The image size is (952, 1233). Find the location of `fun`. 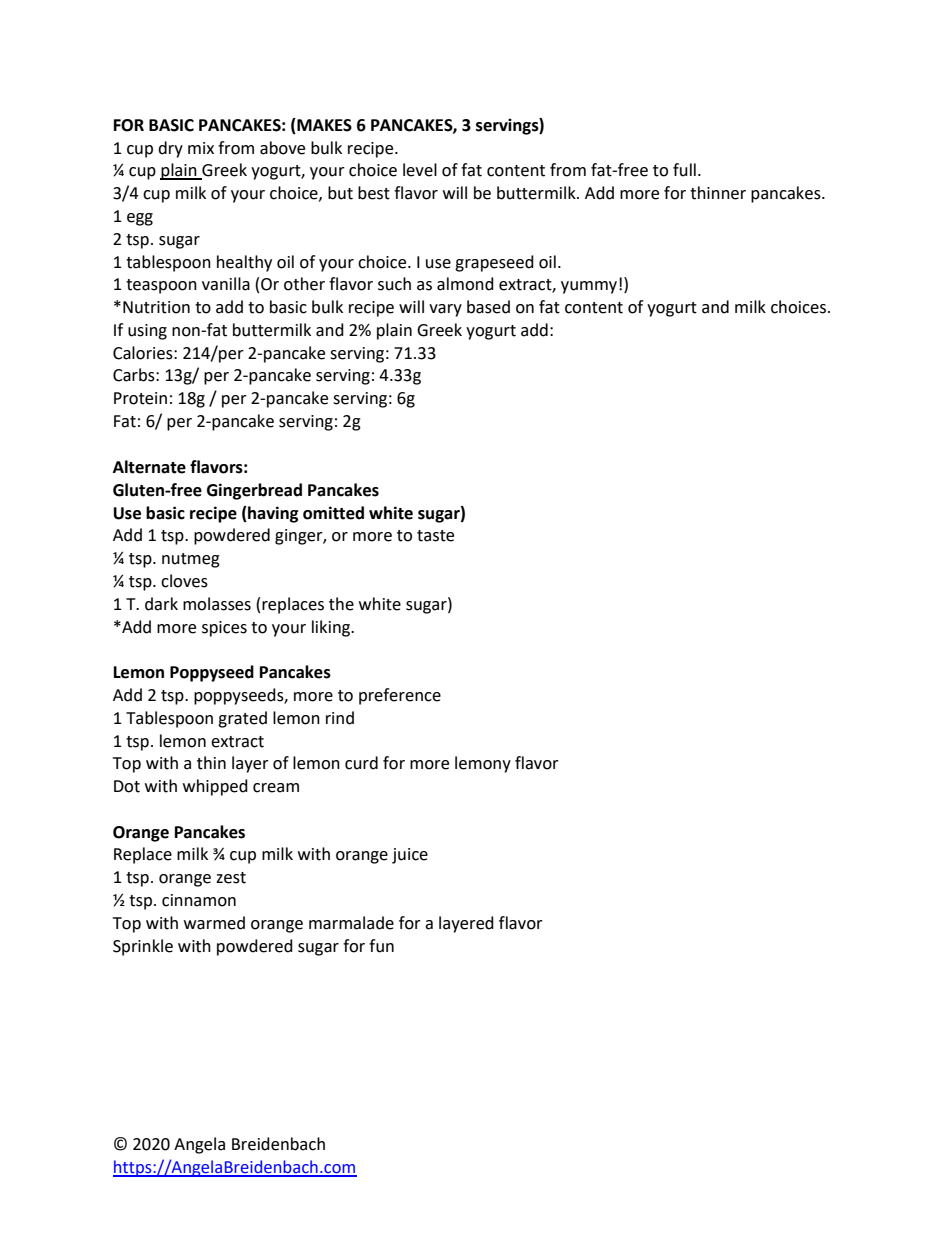

fun is located at coordinates (381, 946).
